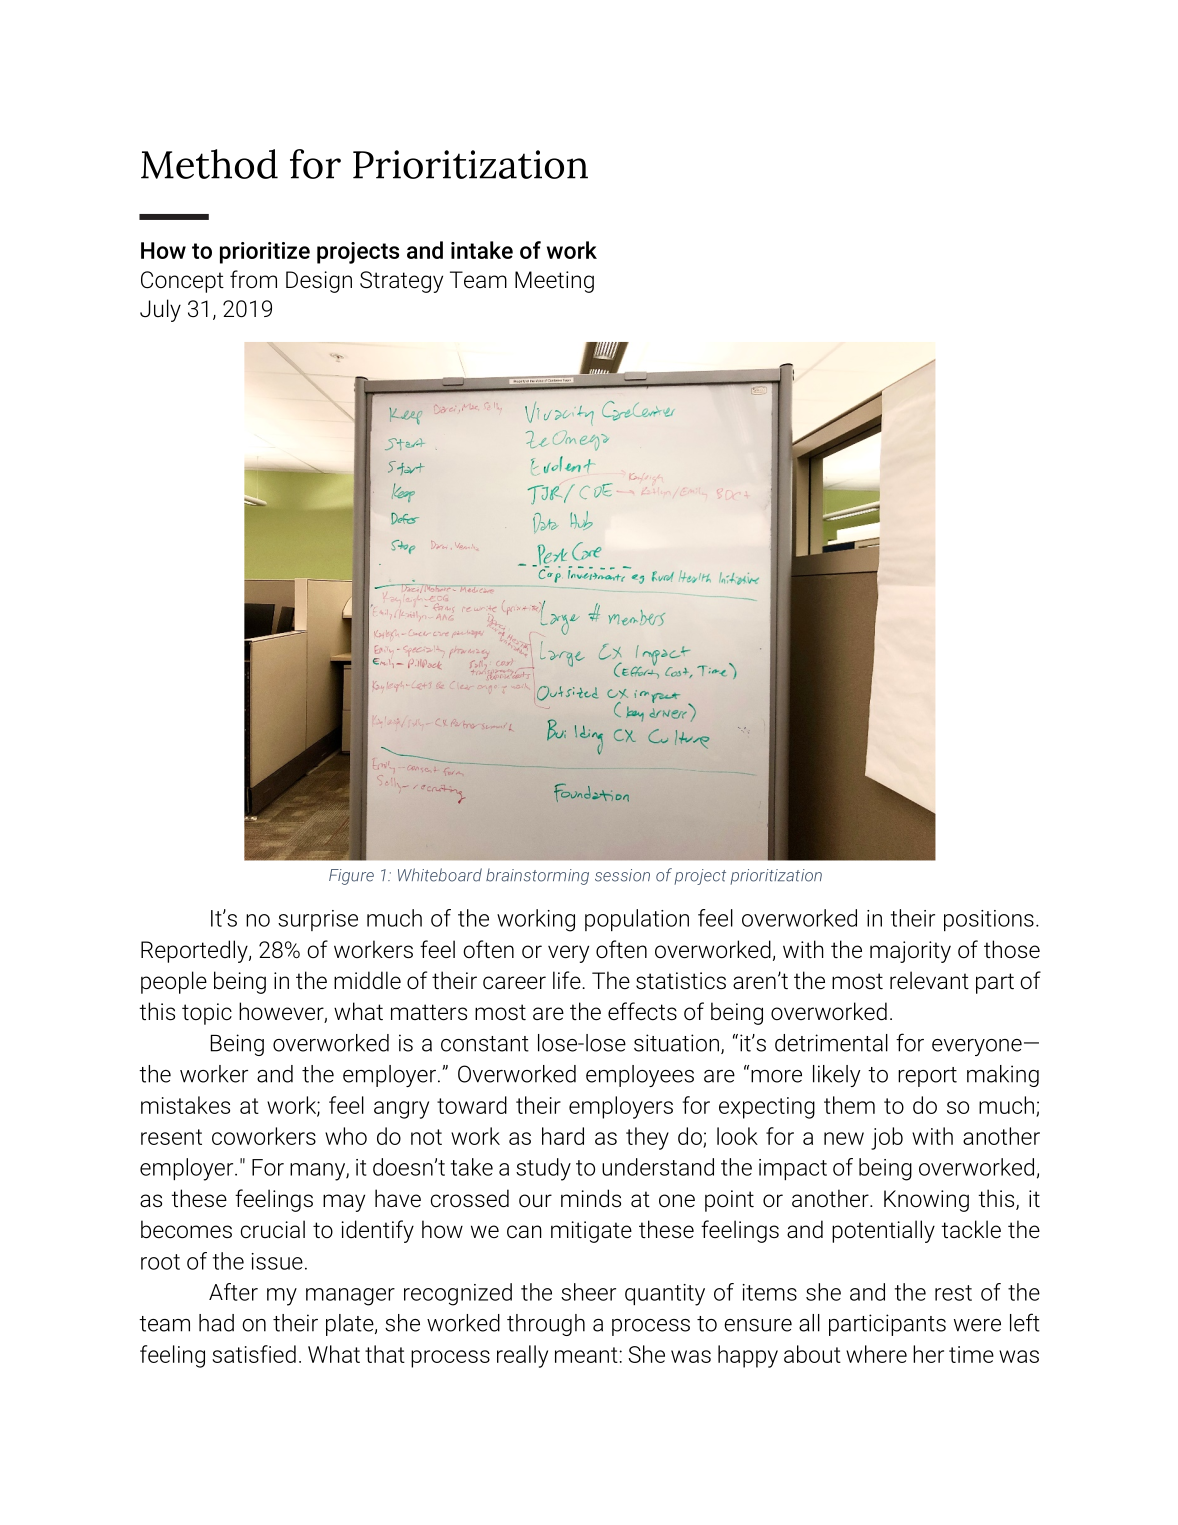 This screenshot has height=1525, width=1178. What do you see at coordinates (209, 164) in the screenshot?
I see `Method` at bounding box center [209, 164].
